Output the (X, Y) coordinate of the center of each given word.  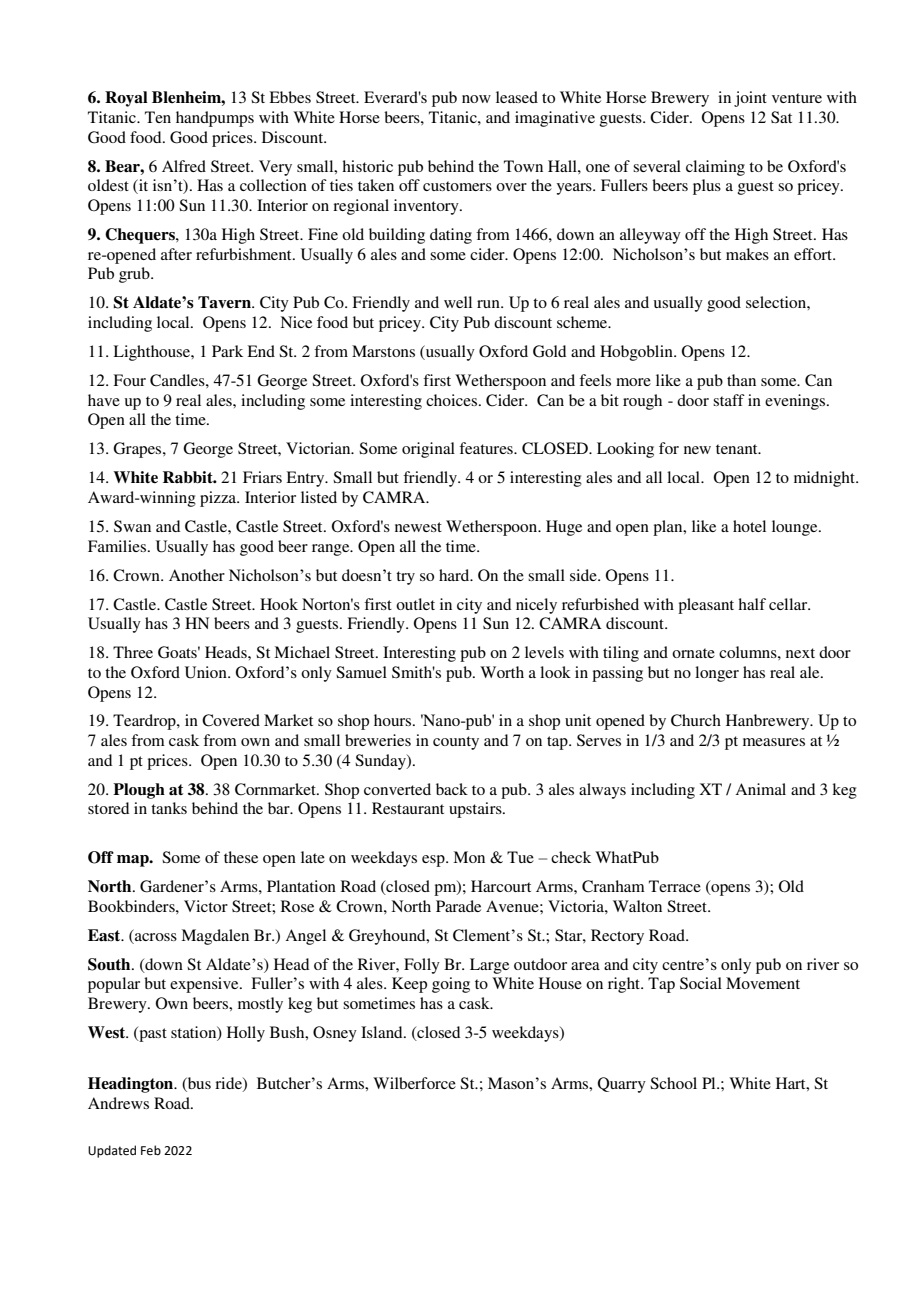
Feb (151, 1150)
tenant (738, 449)
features (487, 448)
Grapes (138, 450)
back (452, 789)
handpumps (215, 119)
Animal (760, 789)
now (476, 99)
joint (750, 99)
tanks (169, 808)
